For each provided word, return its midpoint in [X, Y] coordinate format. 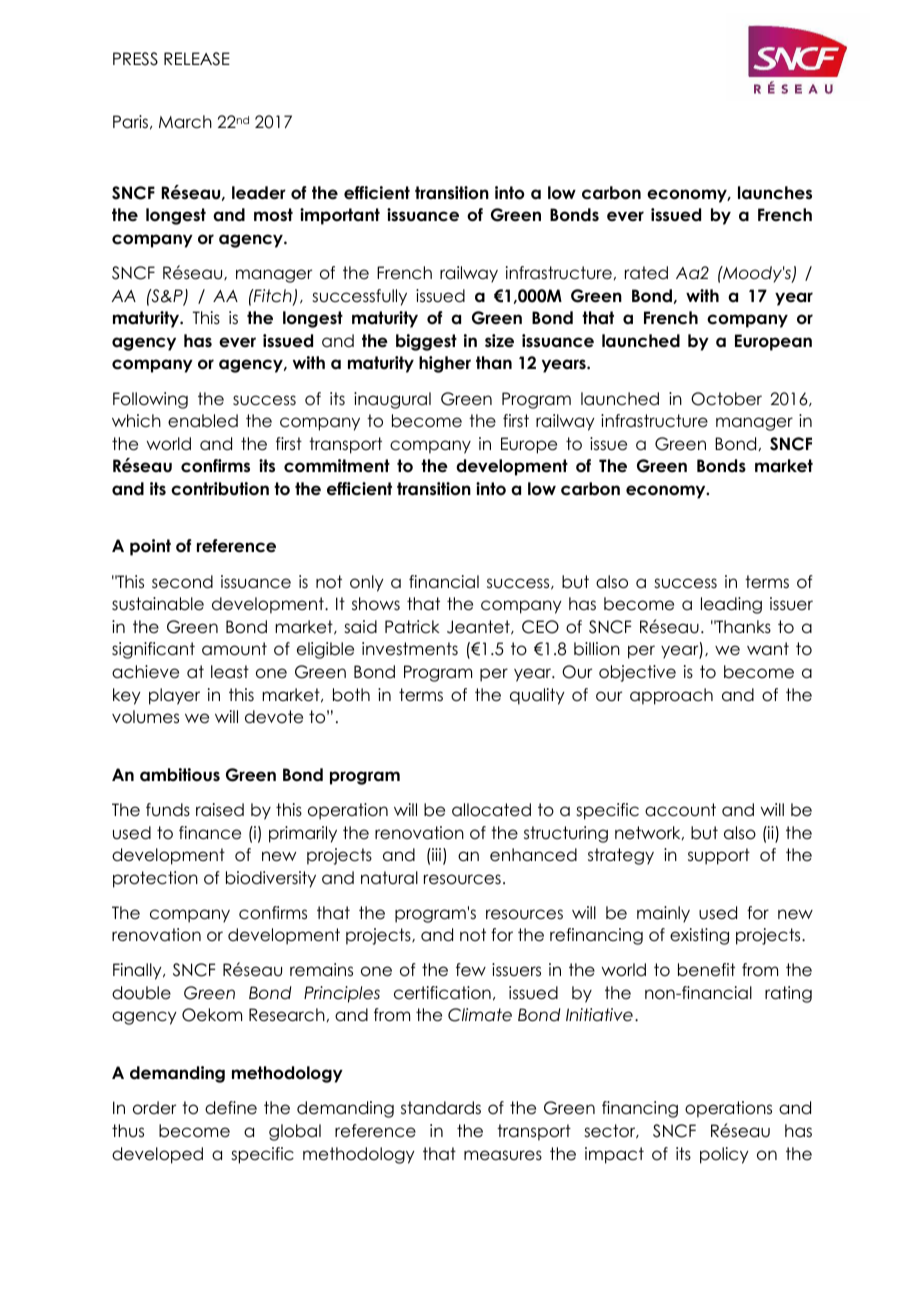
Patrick [412, 627]
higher [445, 364]
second [182, 582]
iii [437, 856]
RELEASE [197, 59]
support [719, 856]
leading [731, 605]
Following [150, 400]
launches [775, 193]
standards [441, 1108]
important [340, 216]
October [726, 399]
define [231, 1108]
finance [210, 833]
